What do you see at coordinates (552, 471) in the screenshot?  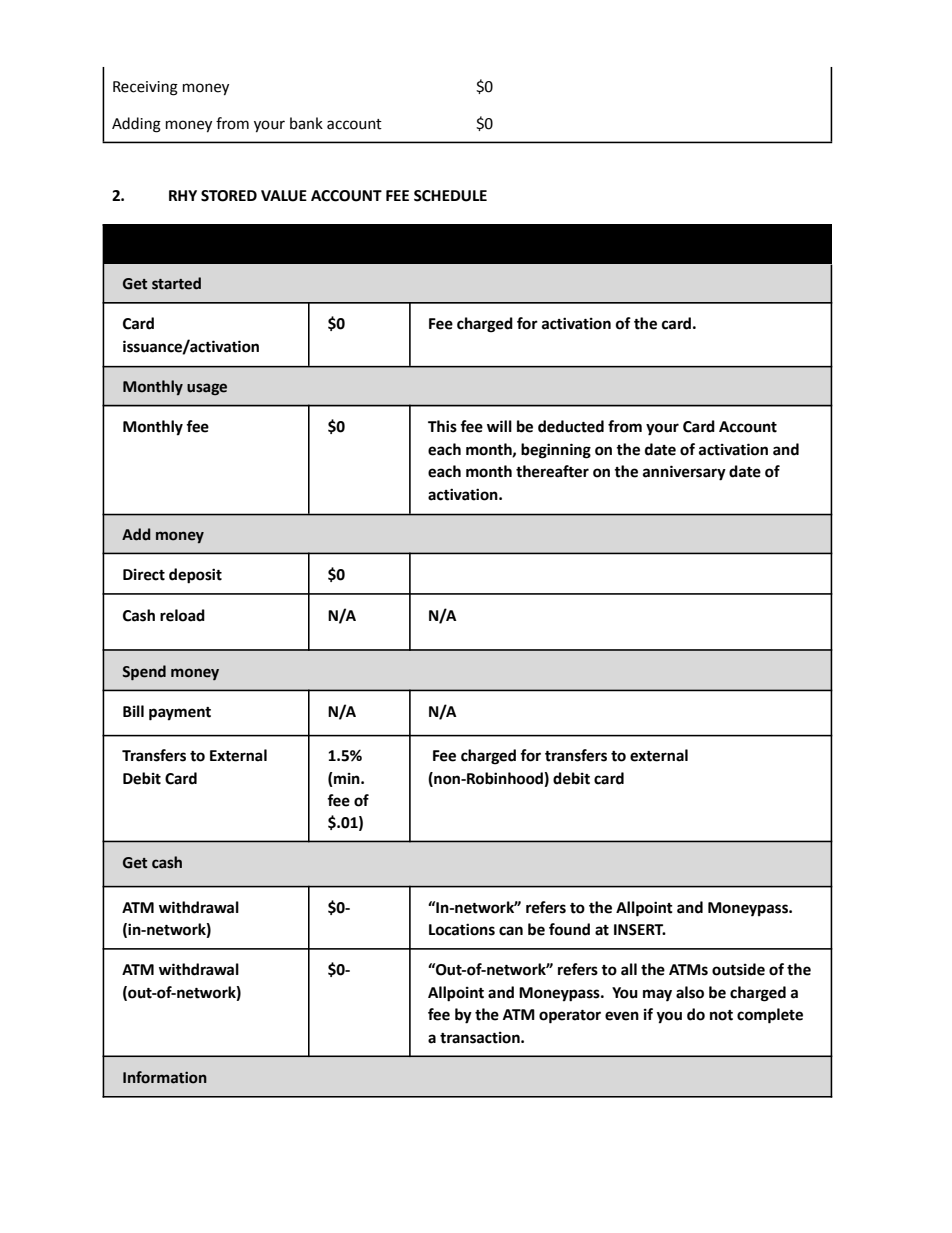 I see `thereafter` at bounding box center [552, 471].
